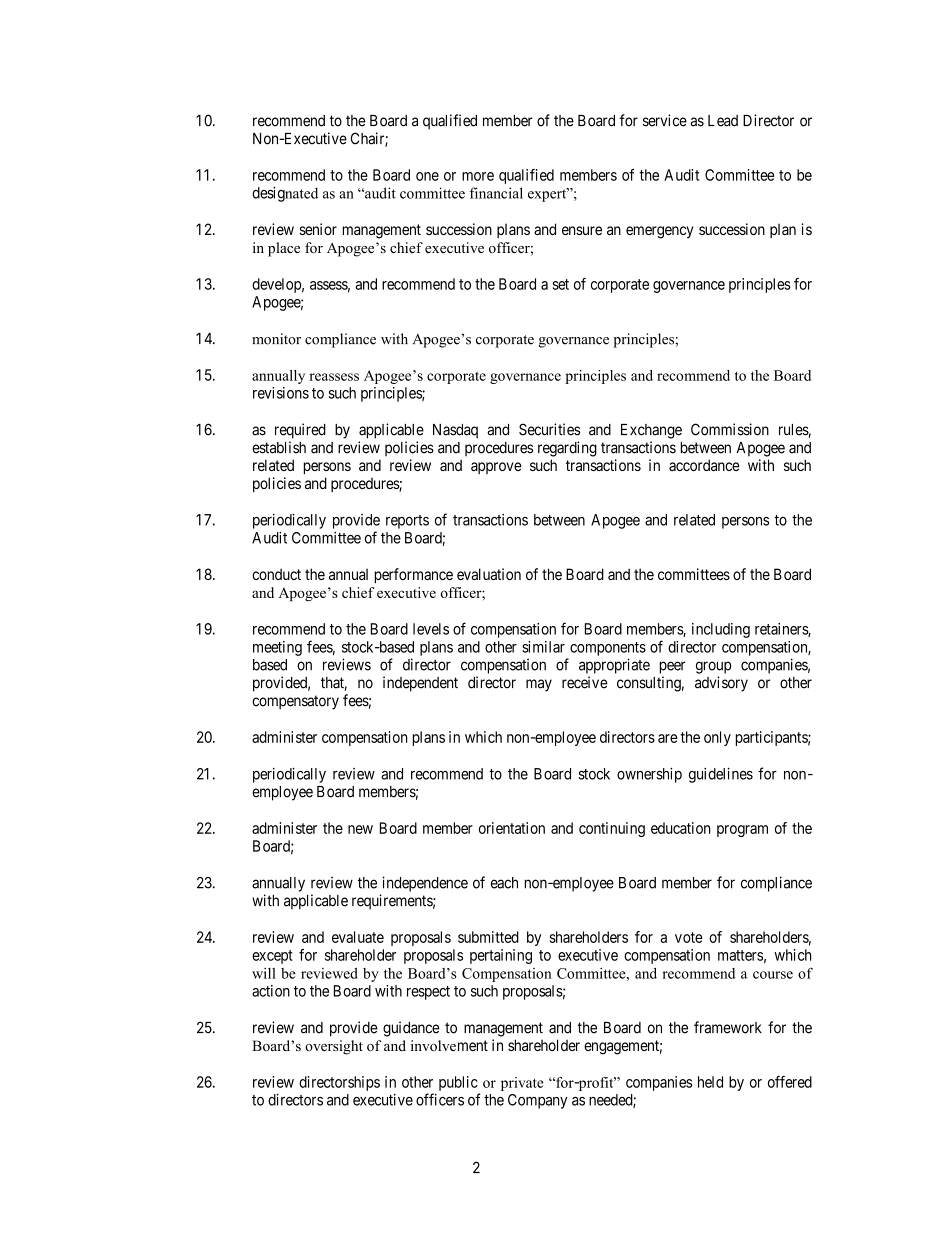 The image size is (952, 1233). What do you see at coordinates (285, 194) in the screenshot?
I see `designated` at bounding box center [285, 194].
